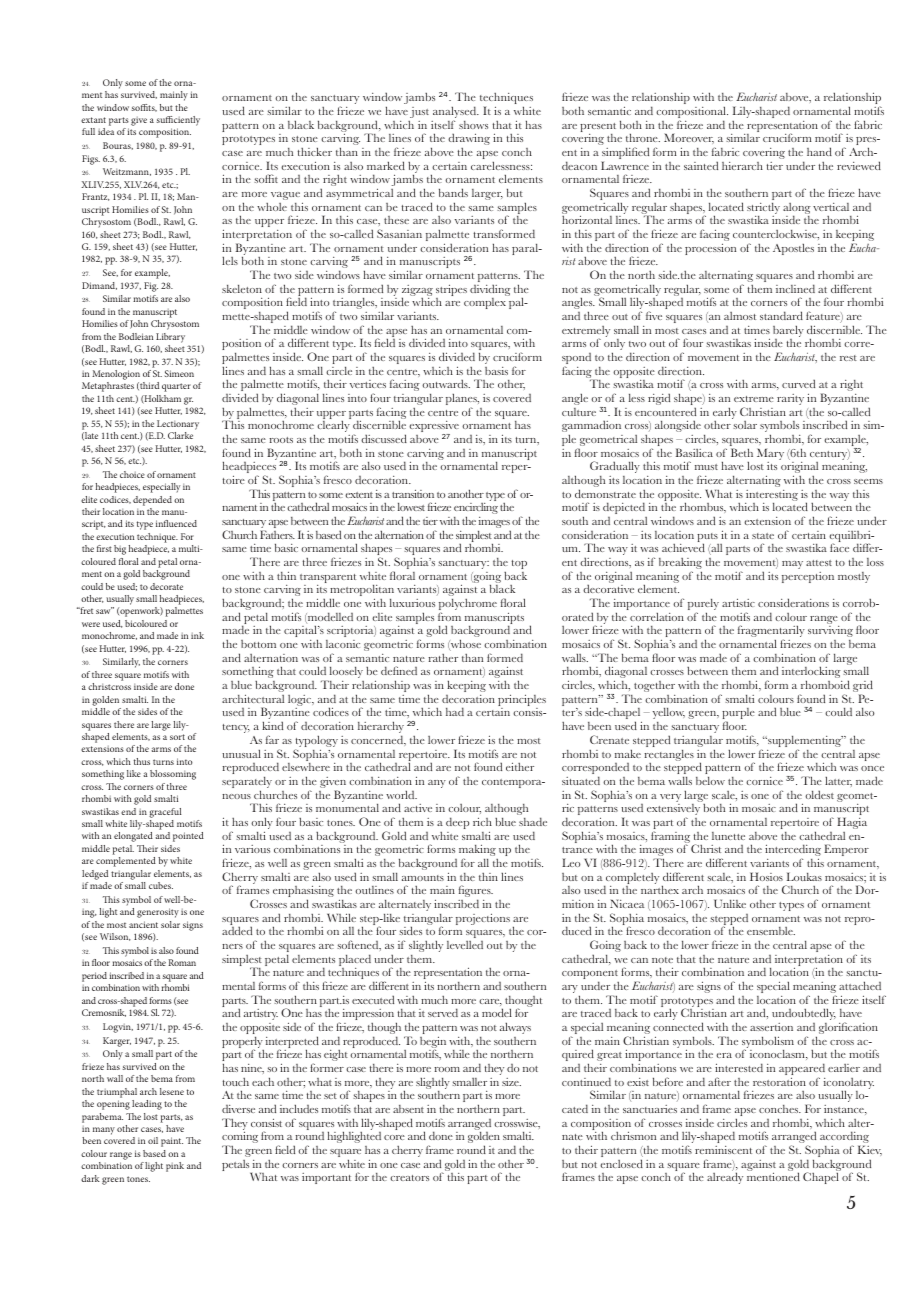  Describe the element at coordinates (178, 122) in the screenshot. I see `sufficiently` at that location.
